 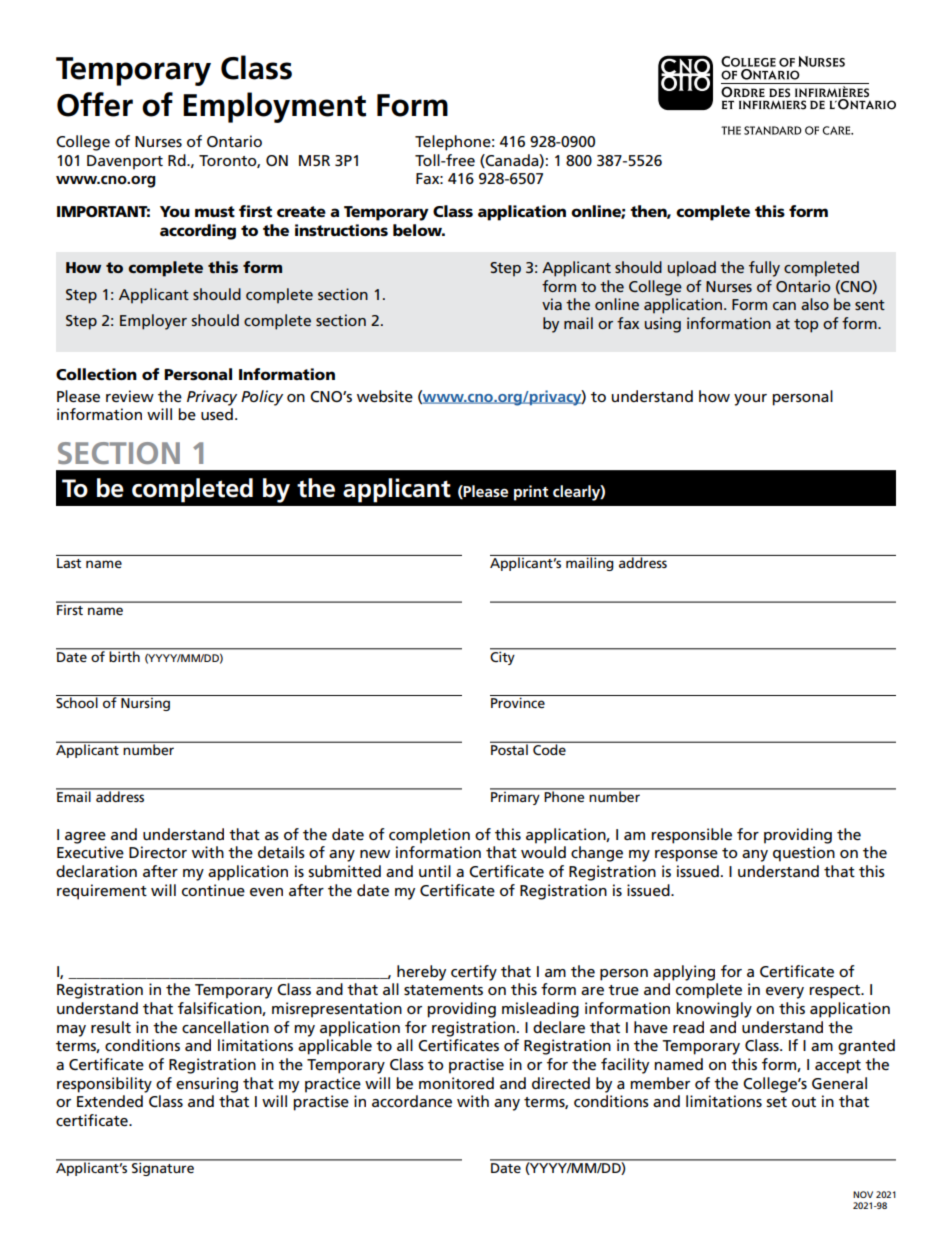 I want to click on Davenport, so click(x=125, y=162).
